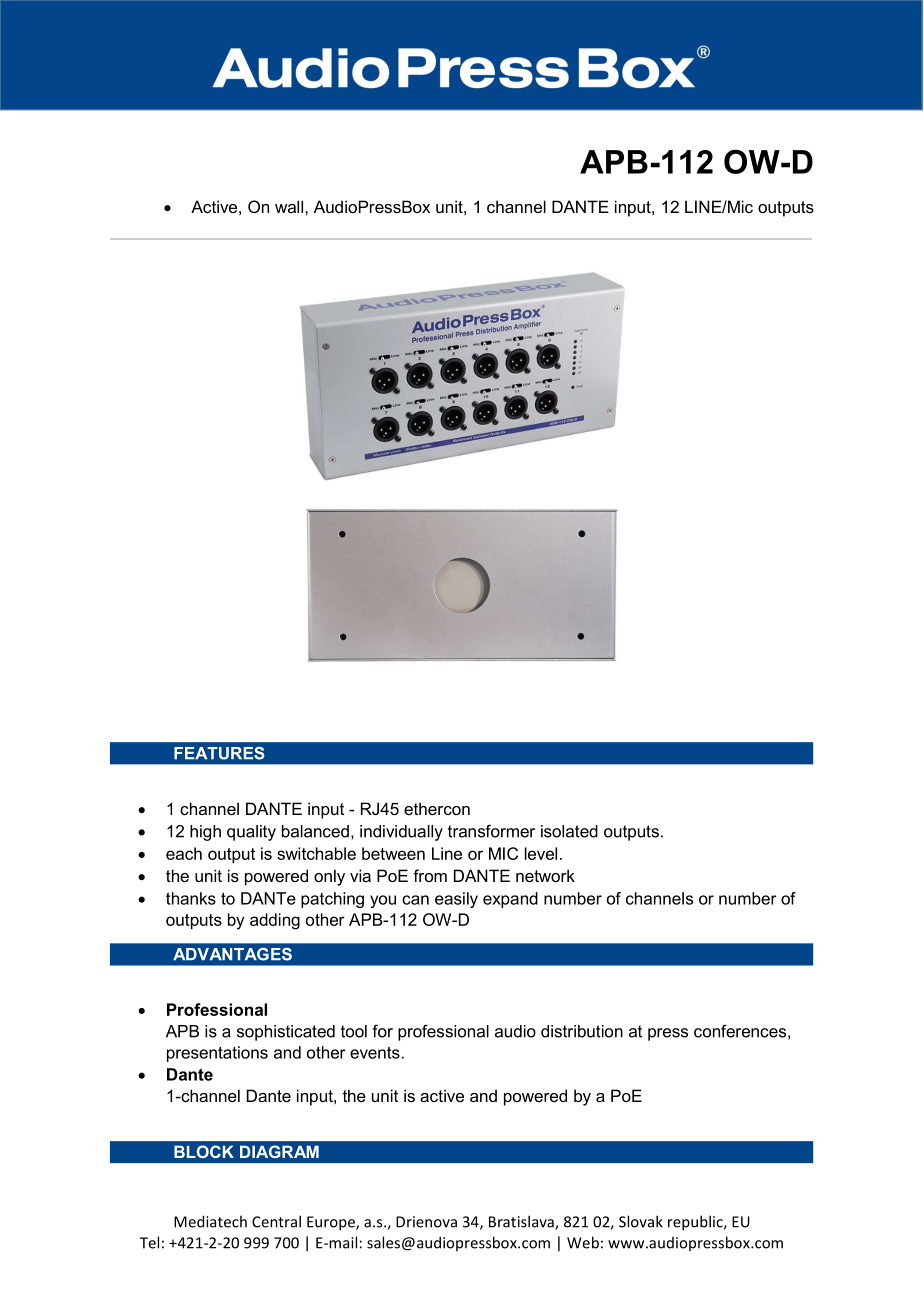 The width and height of the page is (924, 1308). Describe the element at coordinates (290, 206) in the page. I see `wall` at that location.
